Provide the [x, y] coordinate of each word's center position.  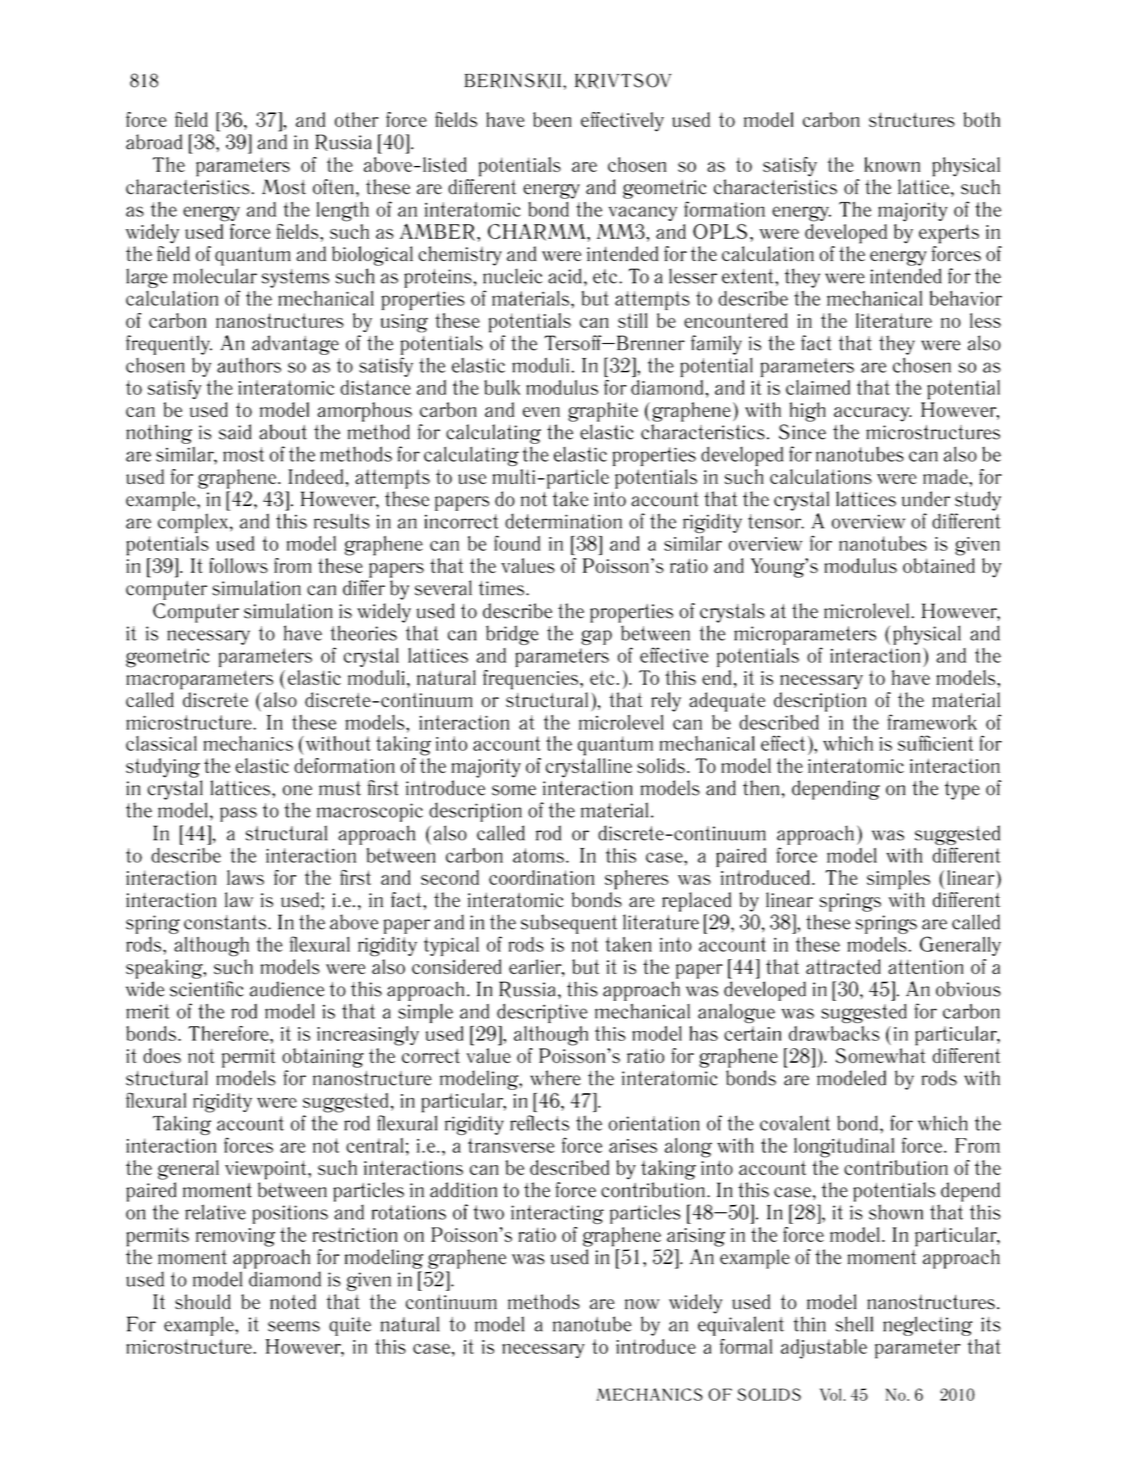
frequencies [530, 680]
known [892, 164]
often [333, 187]
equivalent [741, 1326]
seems [294, 1326]
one [297, 790]
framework [932, 722]
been [552, 119]
